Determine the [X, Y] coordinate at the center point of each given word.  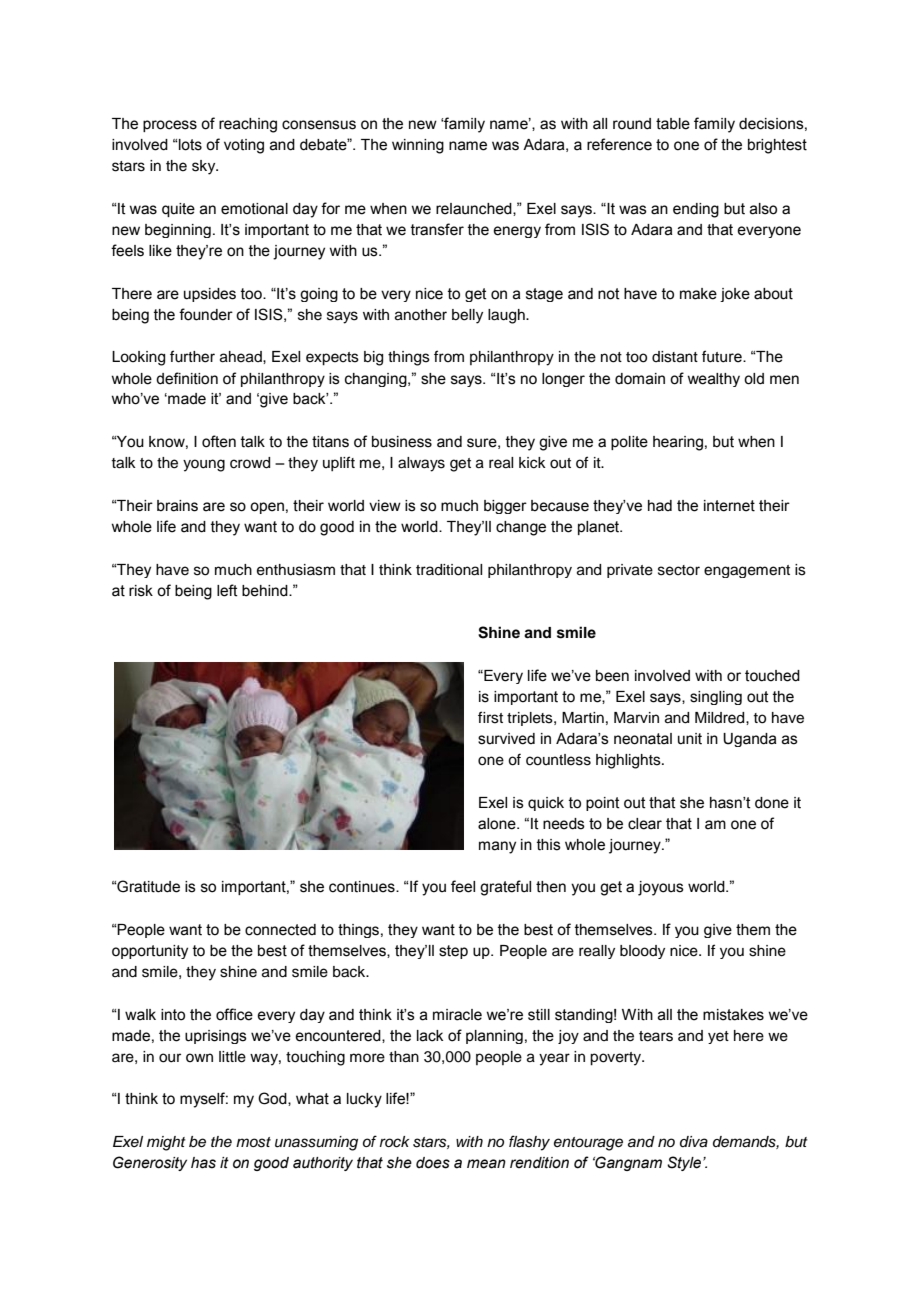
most [253, 1142]
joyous [661, 888]
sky [205, 167]
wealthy [713, 380]
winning [418, 146]
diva [694, 1142]
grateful [505, 888]
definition [187, 378]
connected [280, 930]
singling [716, 698]
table [673, 124]
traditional [449, 570]
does [433, 1163]
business [402, 442]
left [227, 590]
